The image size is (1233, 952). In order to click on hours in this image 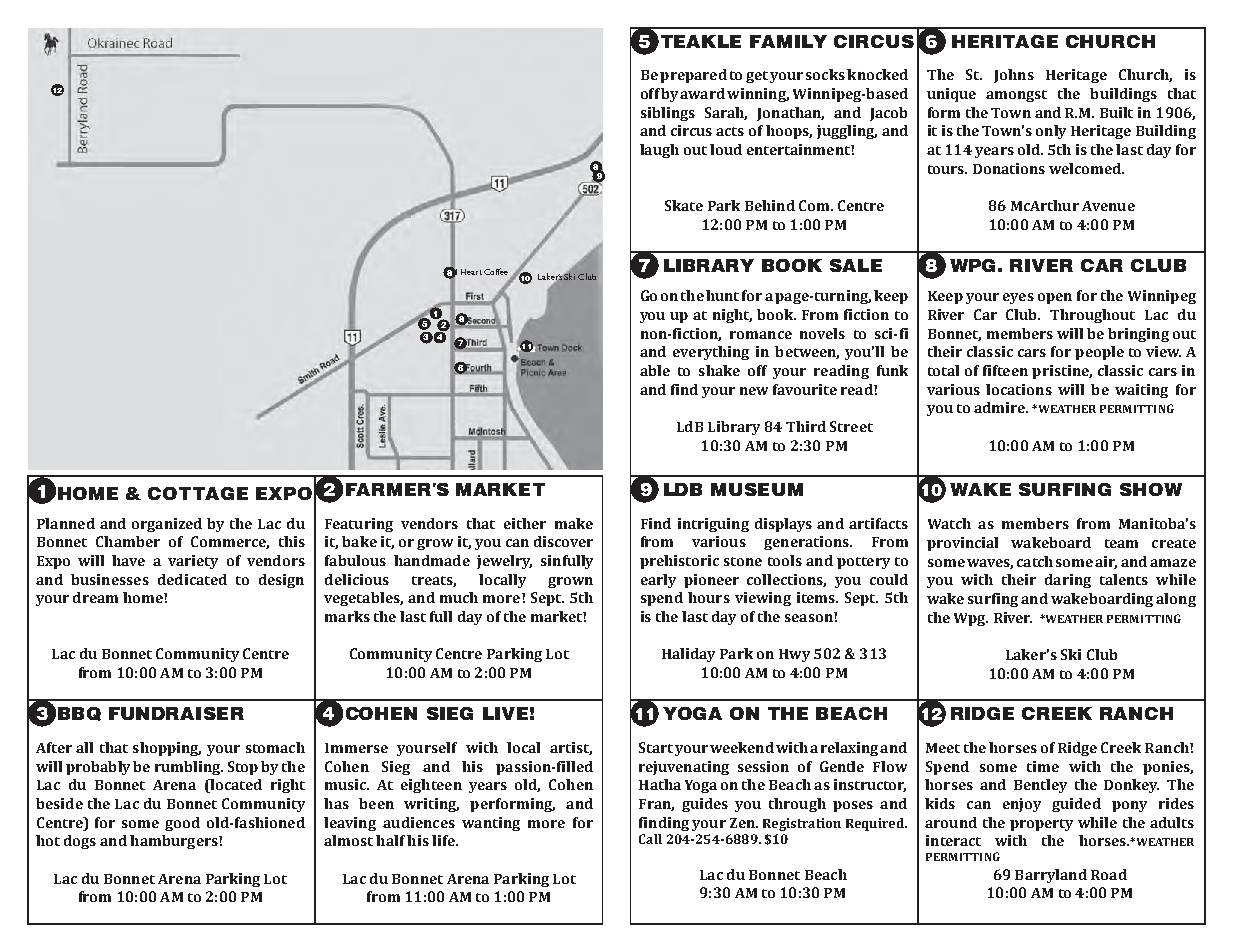, I will do `click(709, 597)`.
